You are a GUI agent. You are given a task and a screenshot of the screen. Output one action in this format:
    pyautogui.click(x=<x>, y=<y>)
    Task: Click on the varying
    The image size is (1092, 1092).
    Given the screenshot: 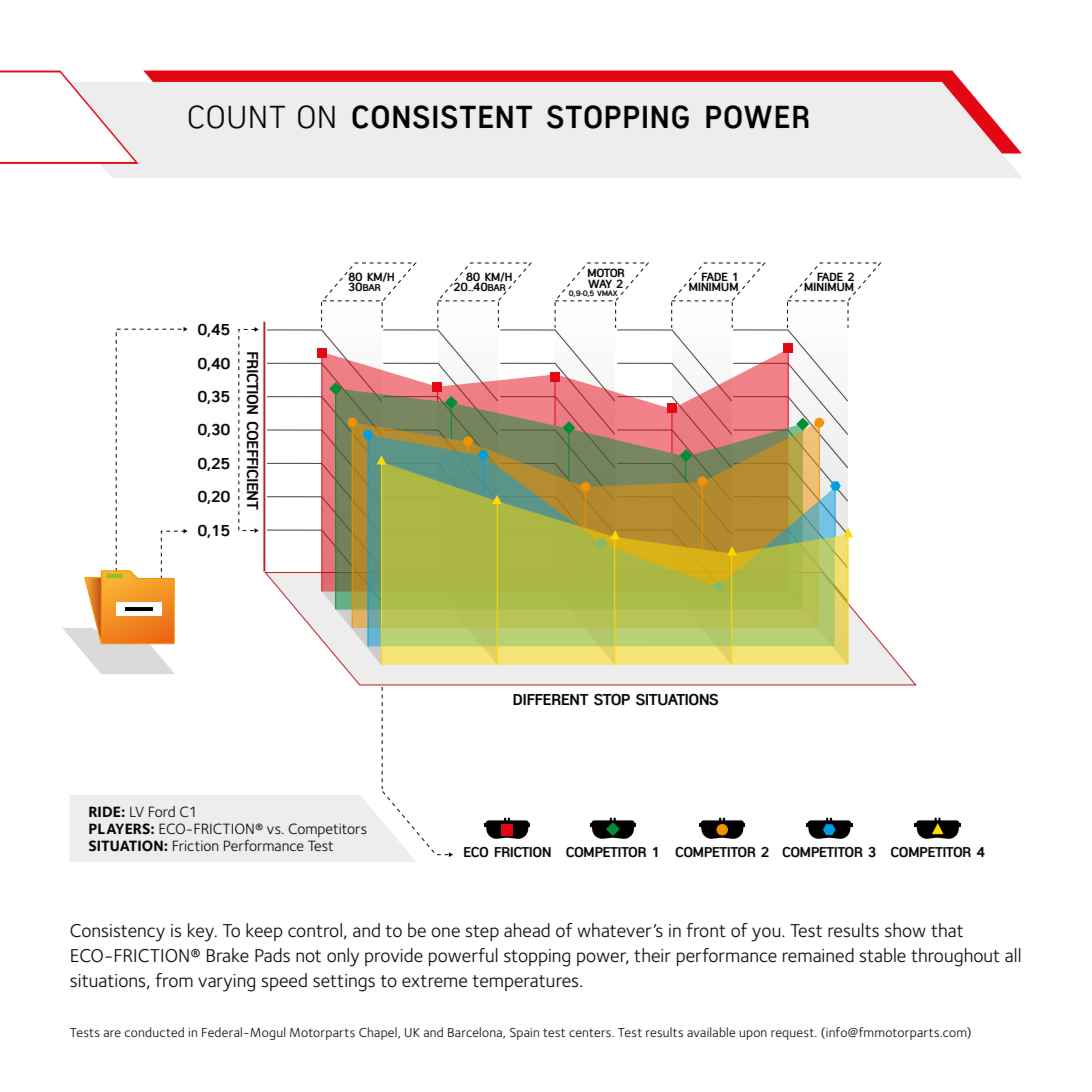 What is the action you would take?
    pyautogui.click(x=226, y=983)
